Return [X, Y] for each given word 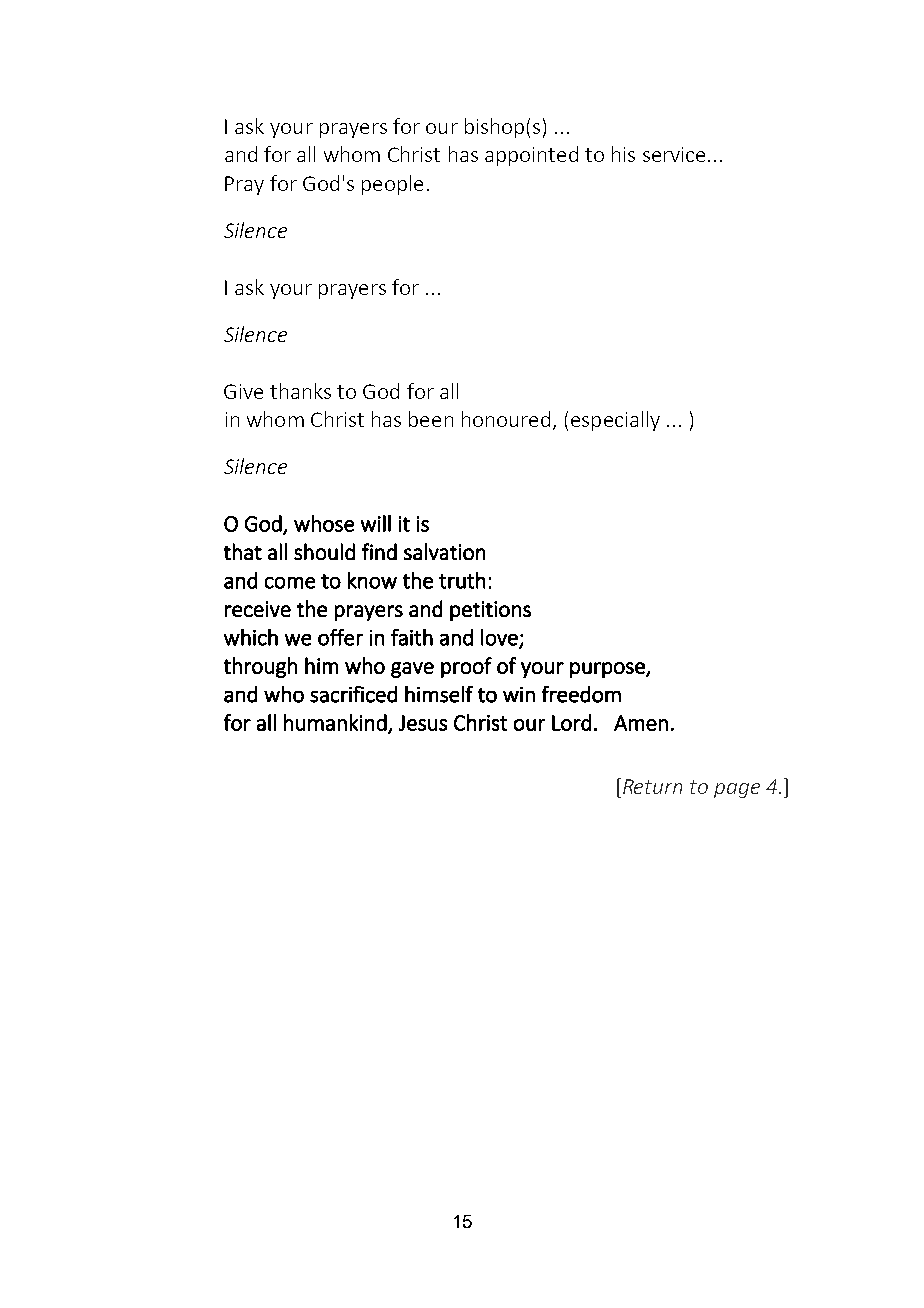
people [392, 185]
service [674, 154]
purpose [608, 670]
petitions [490, 611]
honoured [506, 419]
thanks [300, 391]
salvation [444, 551]
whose [324, 523]
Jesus [423, 723]
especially [615, 421]
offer [340, 637]
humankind [335, 722]
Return [651, 786]
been [431, 419]
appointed [531, 156]
